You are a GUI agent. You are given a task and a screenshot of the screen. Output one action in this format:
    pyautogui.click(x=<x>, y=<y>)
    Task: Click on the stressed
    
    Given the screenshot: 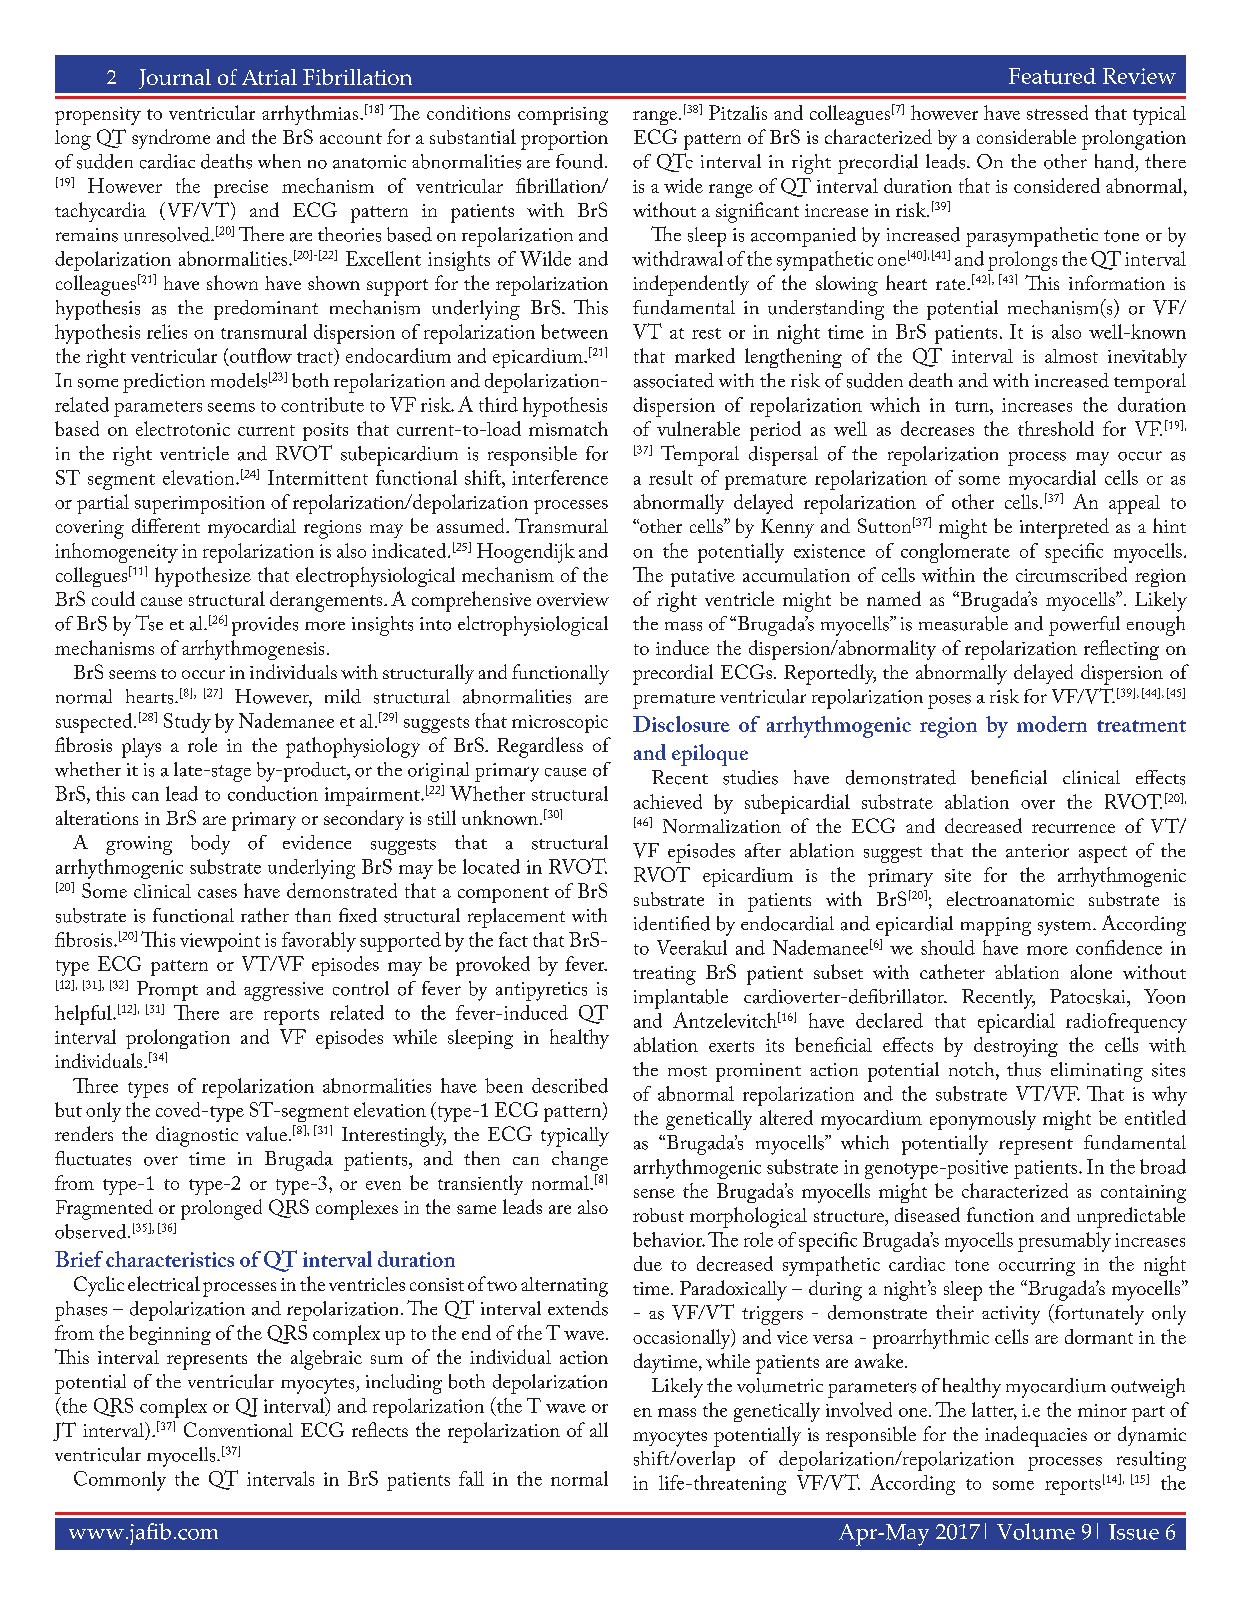 What is the action you would take?
    pyautogui.click(x=1057, y=112)
